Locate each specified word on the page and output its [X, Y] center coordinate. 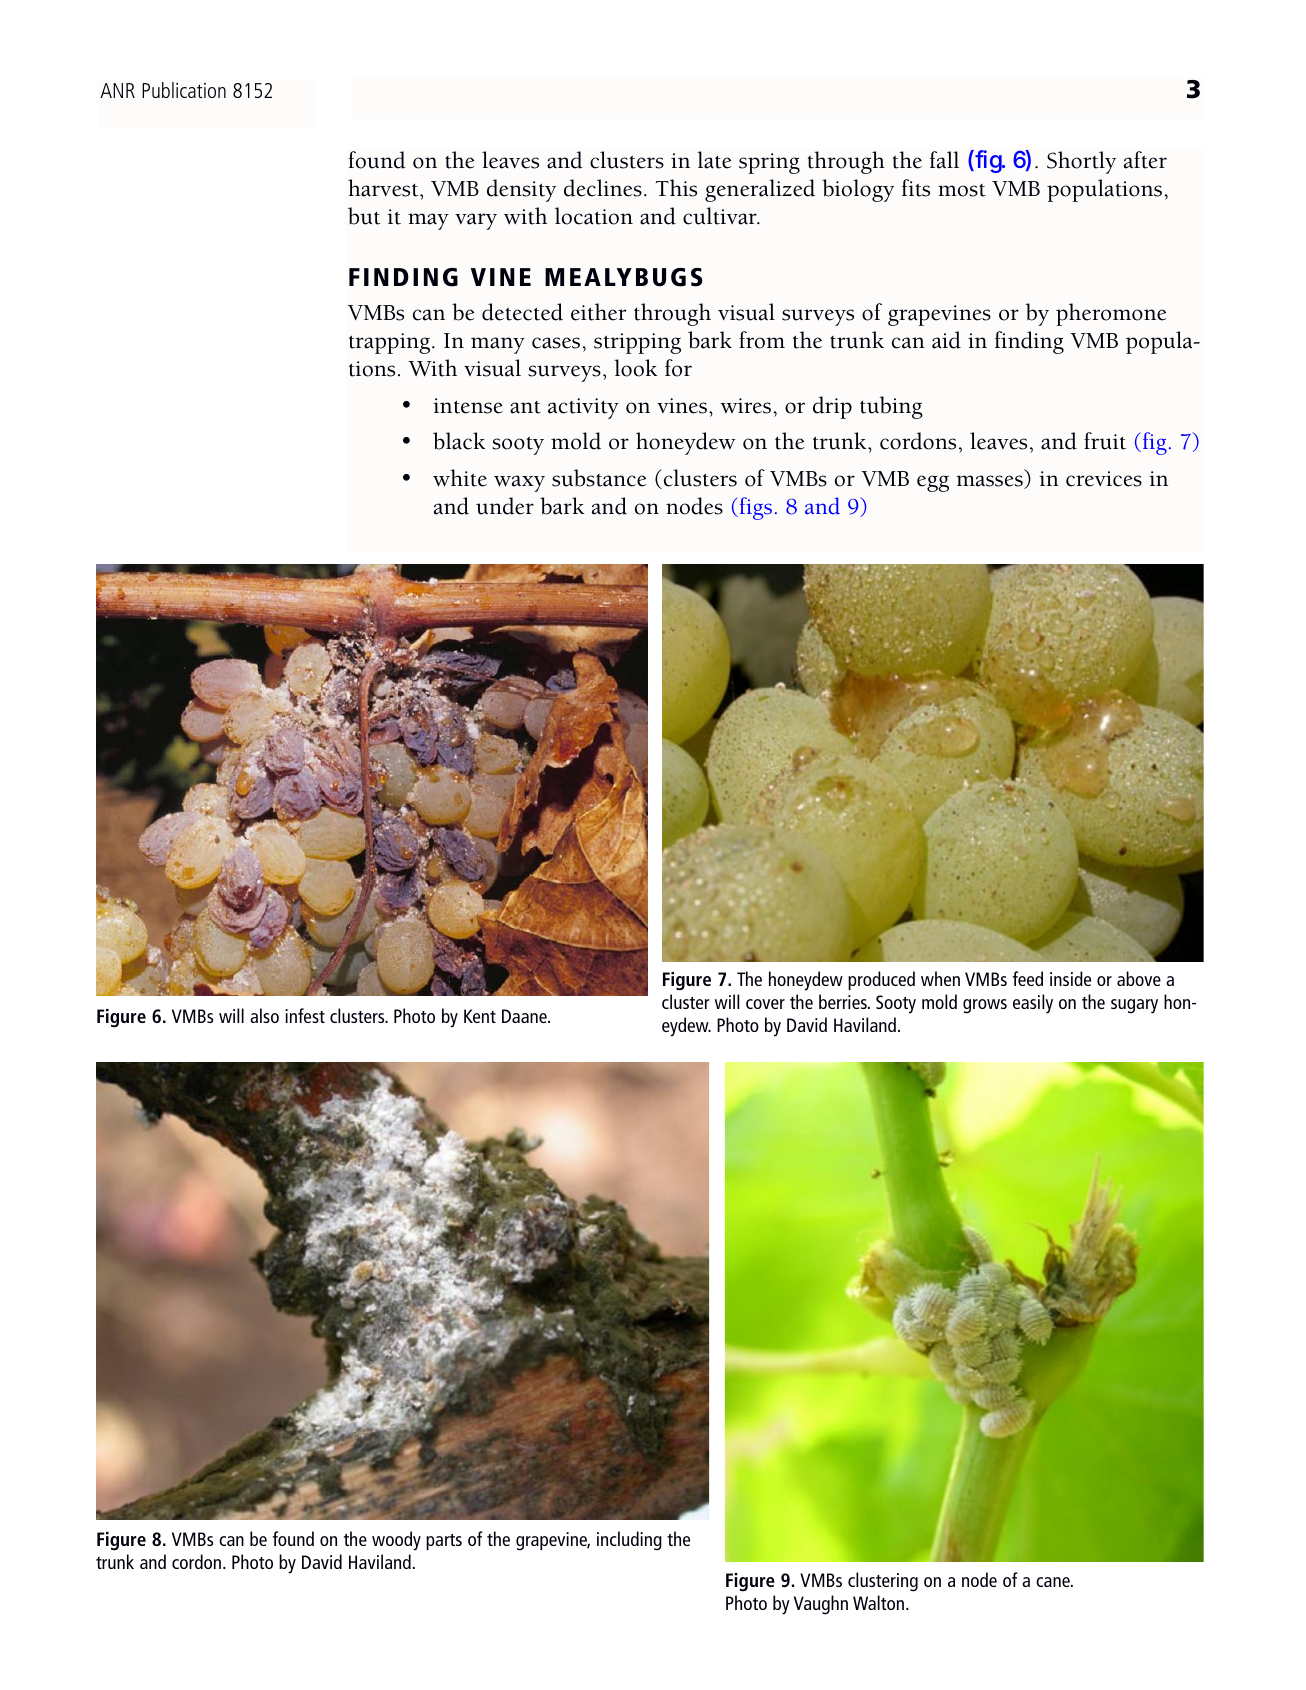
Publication [184, 90]
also [264, 1015]
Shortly [1081, 162]
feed [1028, 978]
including [629, 1541]
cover [765, 1004]
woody [396, 1541]
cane [1054, 1582]
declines [603, 188]
